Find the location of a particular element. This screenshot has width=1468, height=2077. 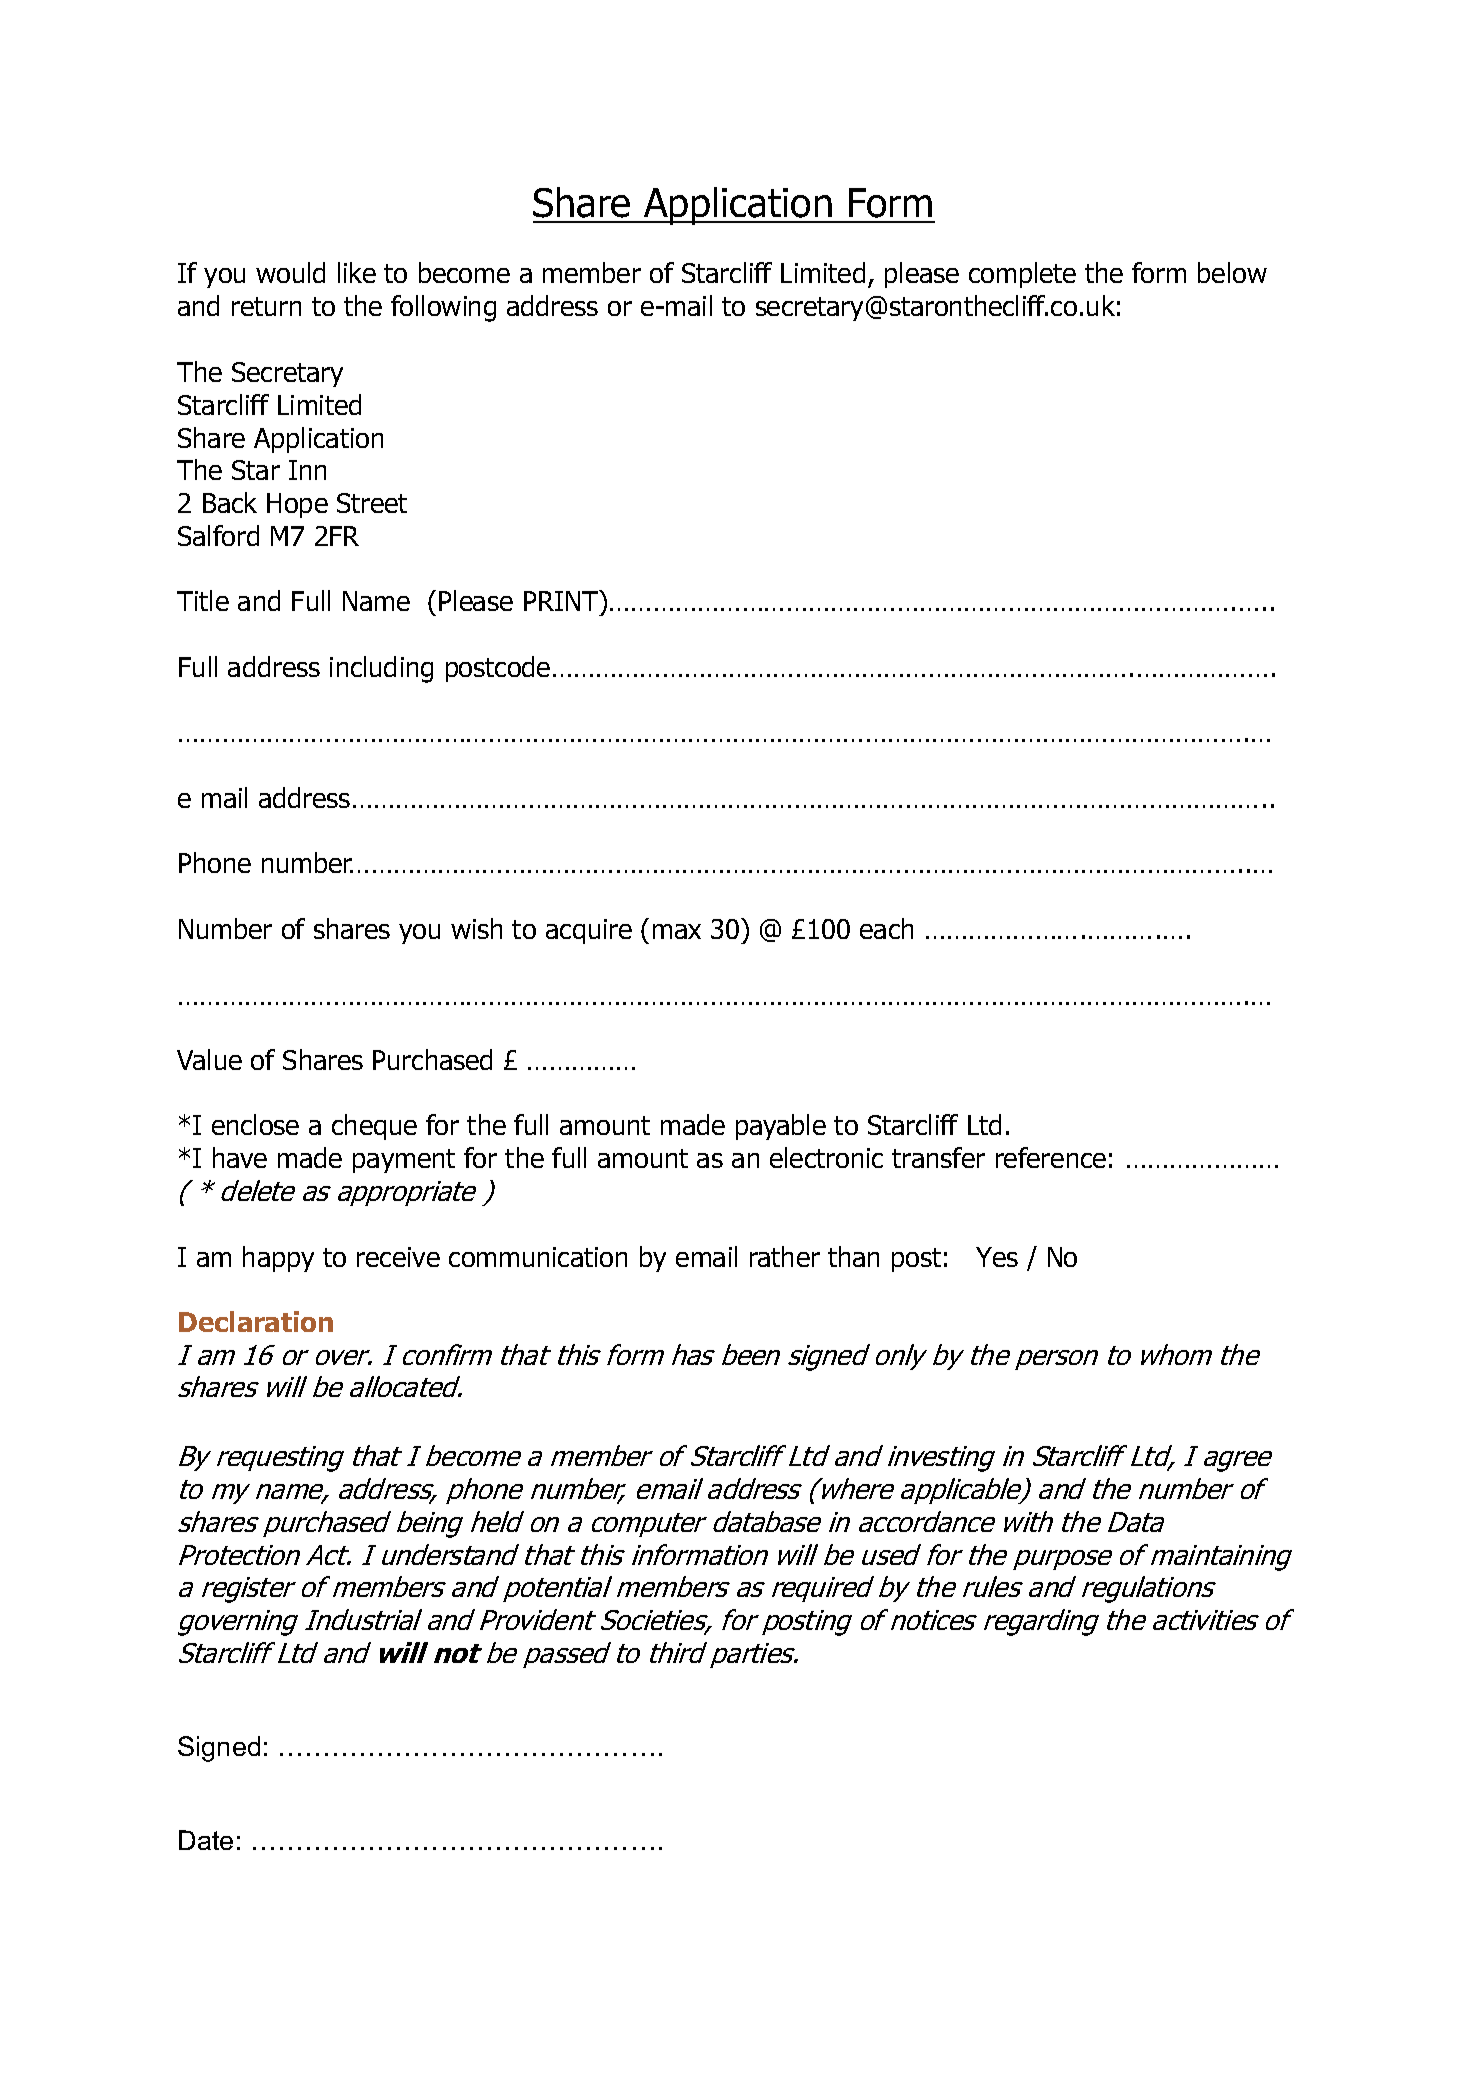

following is located at coordinates (443, 308).
